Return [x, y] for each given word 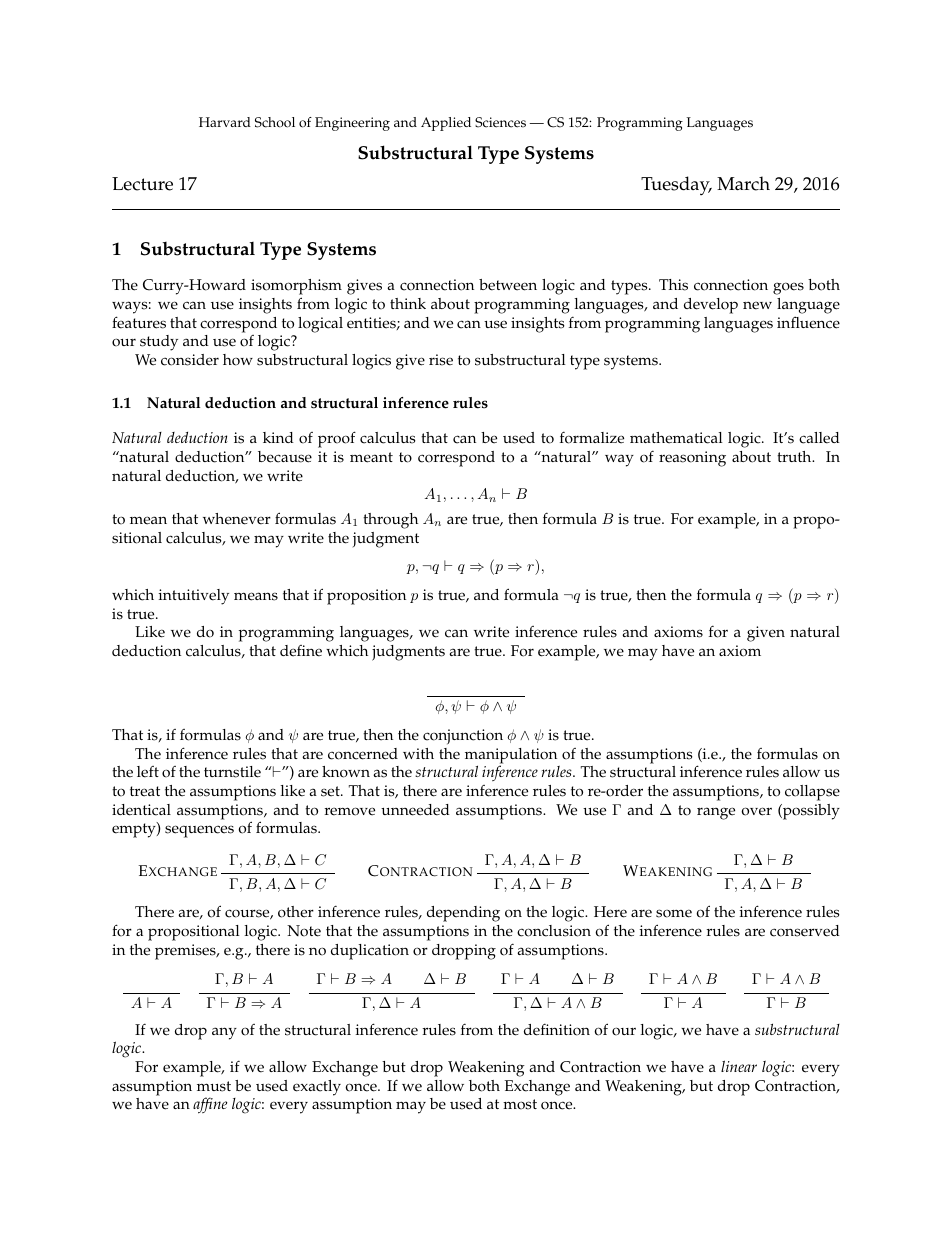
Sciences [500, 122]
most [520, 1104]
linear [739, 1066]
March [743, 183]
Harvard [225, 122]
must [214, 1086]
